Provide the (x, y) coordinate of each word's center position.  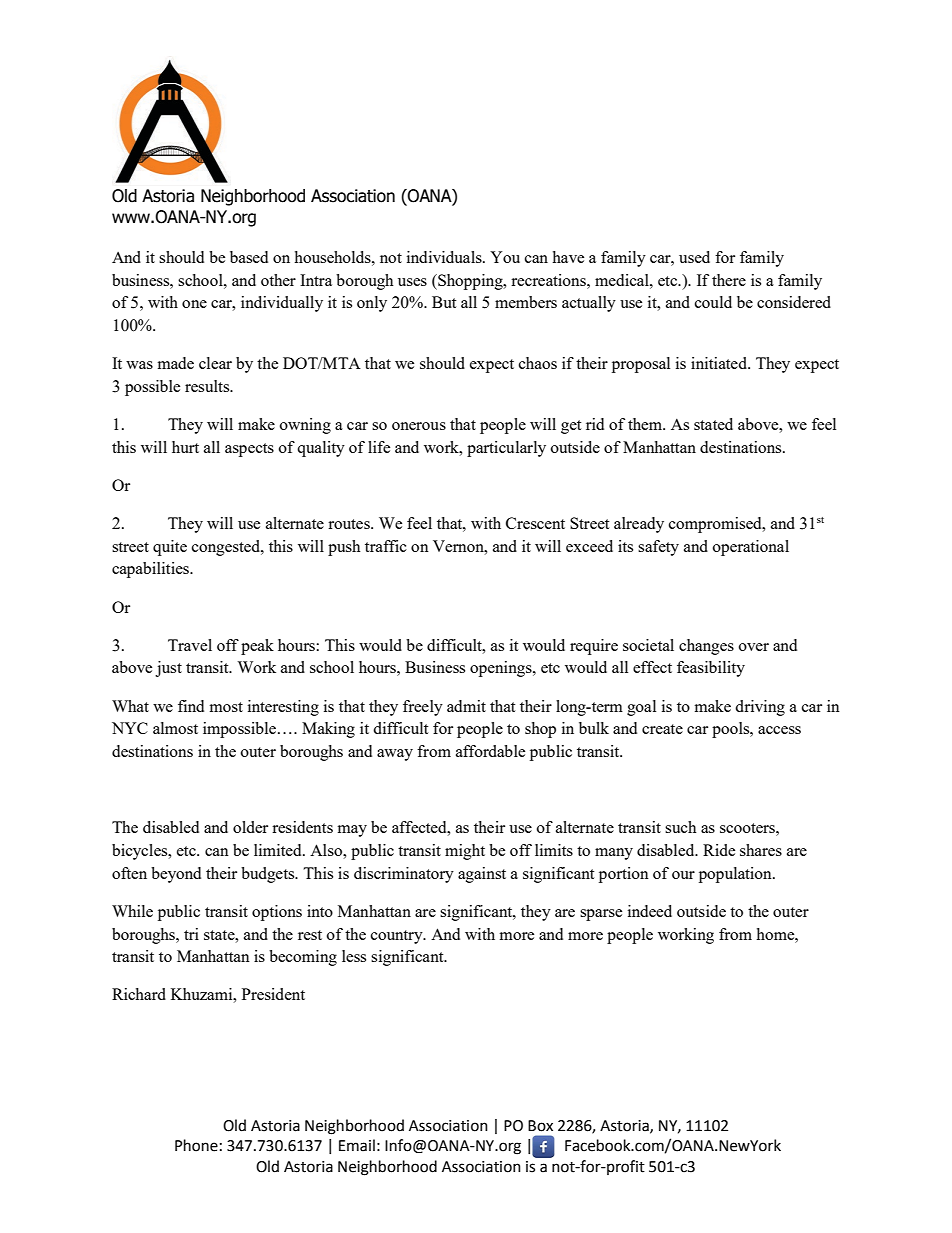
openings (502, 669)
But (444, 302)
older (250, 827)
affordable (490, 751)
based (249, 257)
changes (706, 647)
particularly (506, 449)
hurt (185, 447)
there (729, 280)
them (646, 424)
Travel (190, 645)
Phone (196, 1145)
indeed (650, 911)
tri (191, 934)
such (680, 827)
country (398, 937)
